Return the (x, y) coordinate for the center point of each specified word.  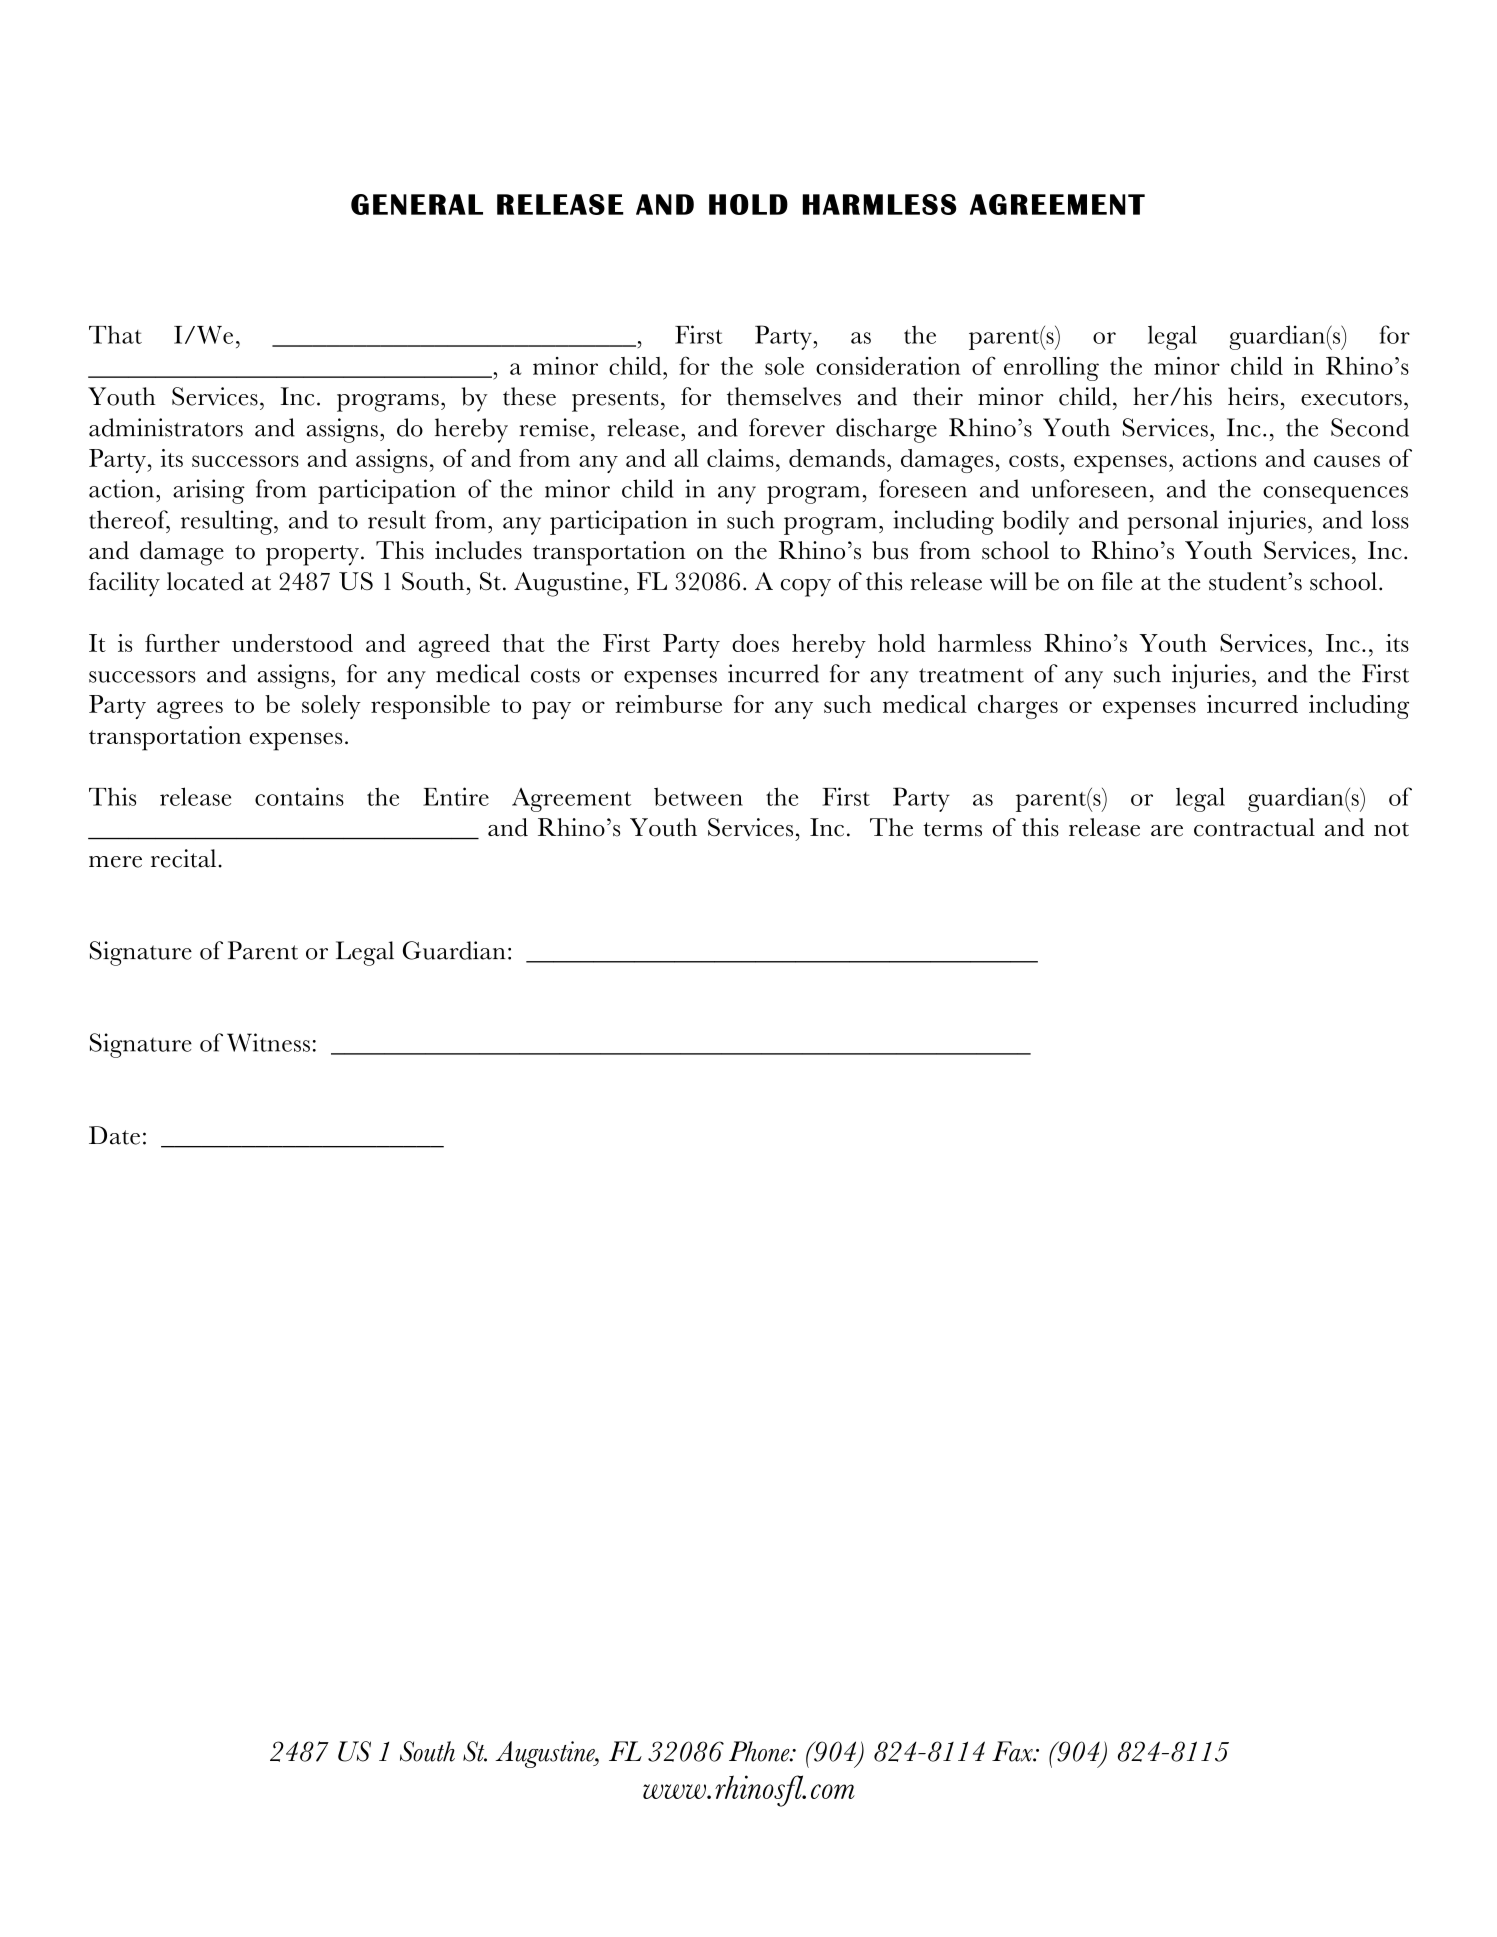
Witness (268, 1042)
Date (114, 1135)
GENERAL (417, 204)
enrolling (1051, 369)
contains (299, 796)
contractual (1254, 827)
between (698, 796)
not (1391, 829)
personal (1172, 522)
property (312, 555)
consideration (888, 366)
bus (890, 550)
